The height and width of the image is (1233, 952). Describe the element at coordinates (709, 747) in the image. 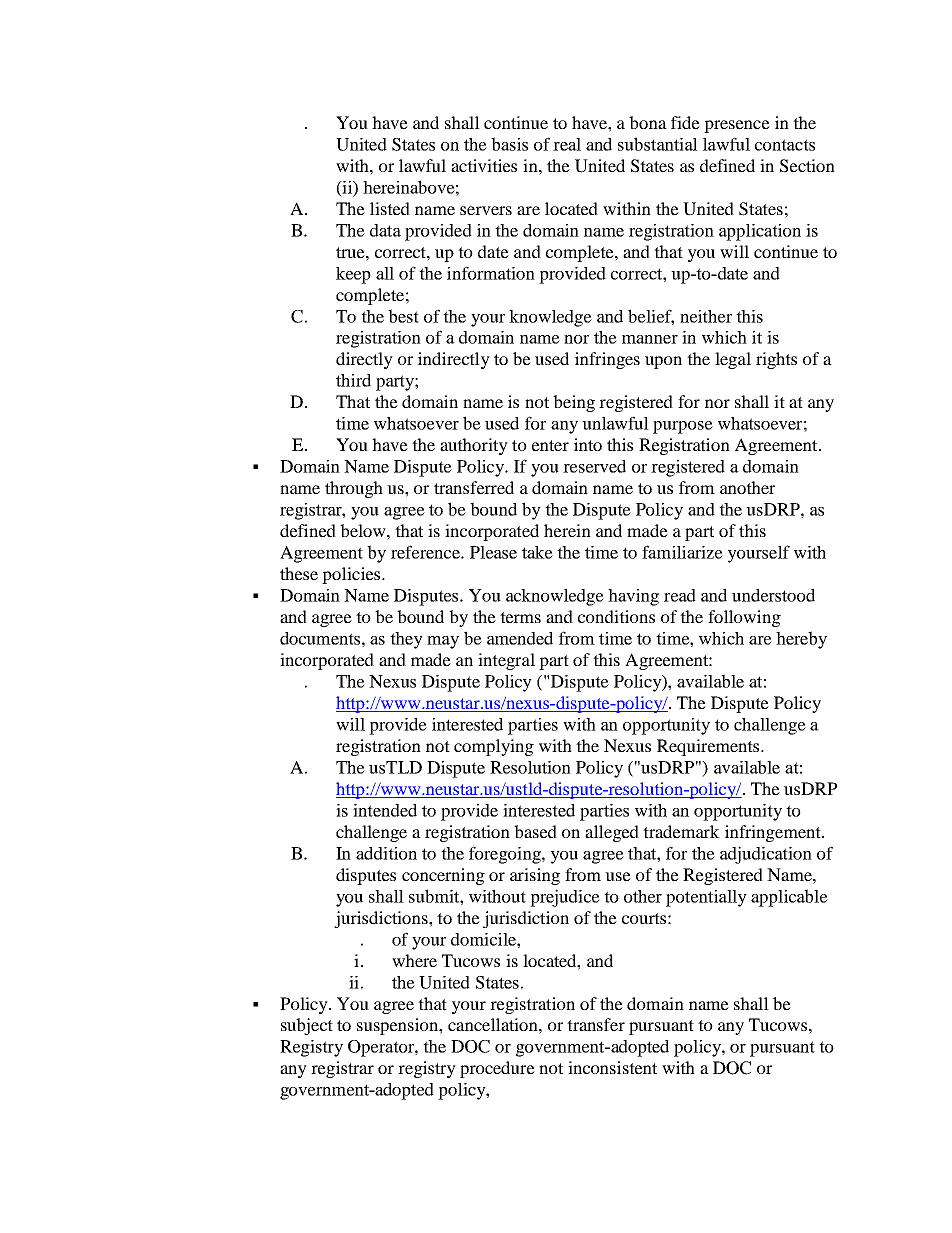

I see `Requirements` at that location.
